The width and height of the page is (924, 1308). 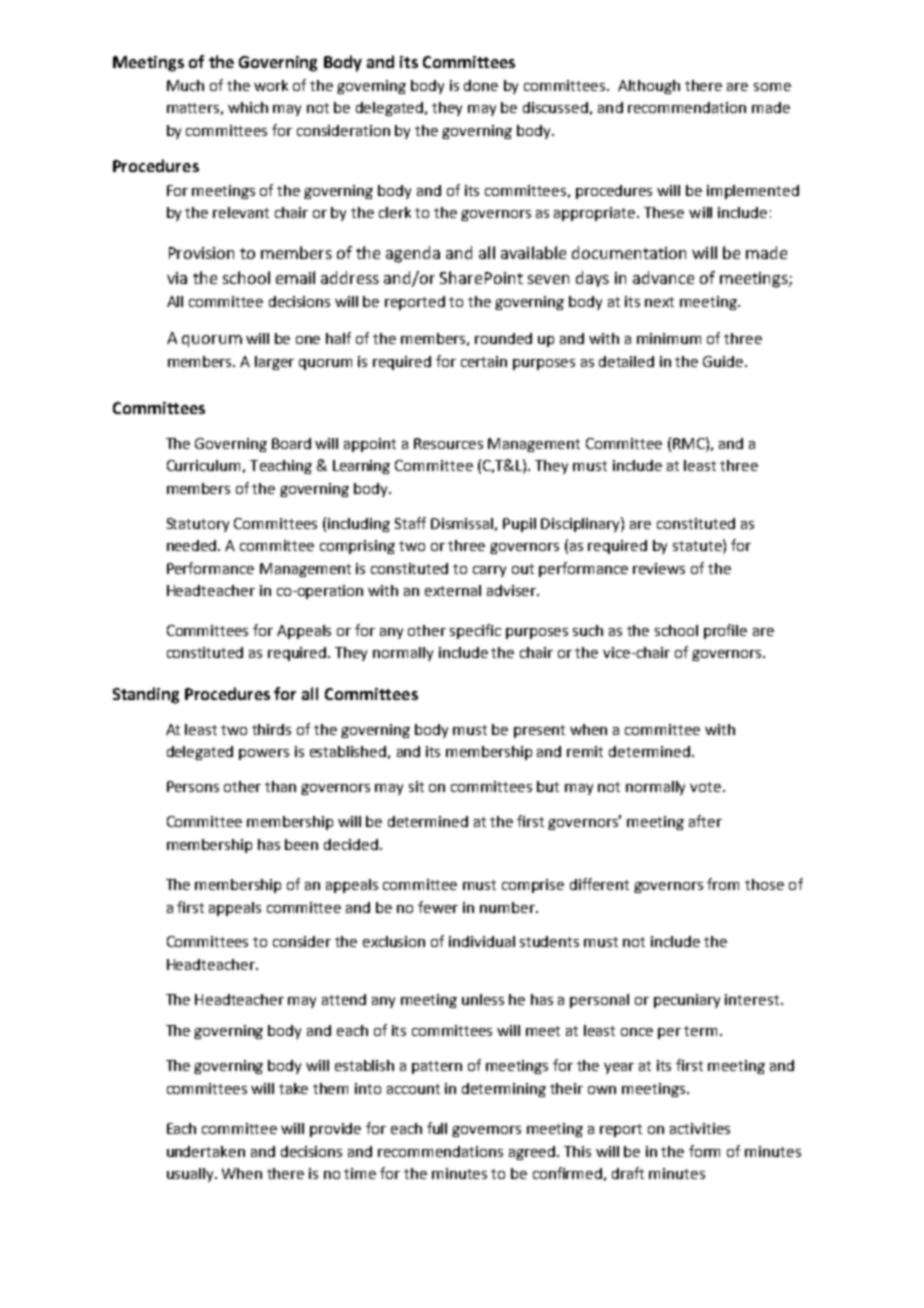 I want to click on RMC, so click(x=690, y=443).
